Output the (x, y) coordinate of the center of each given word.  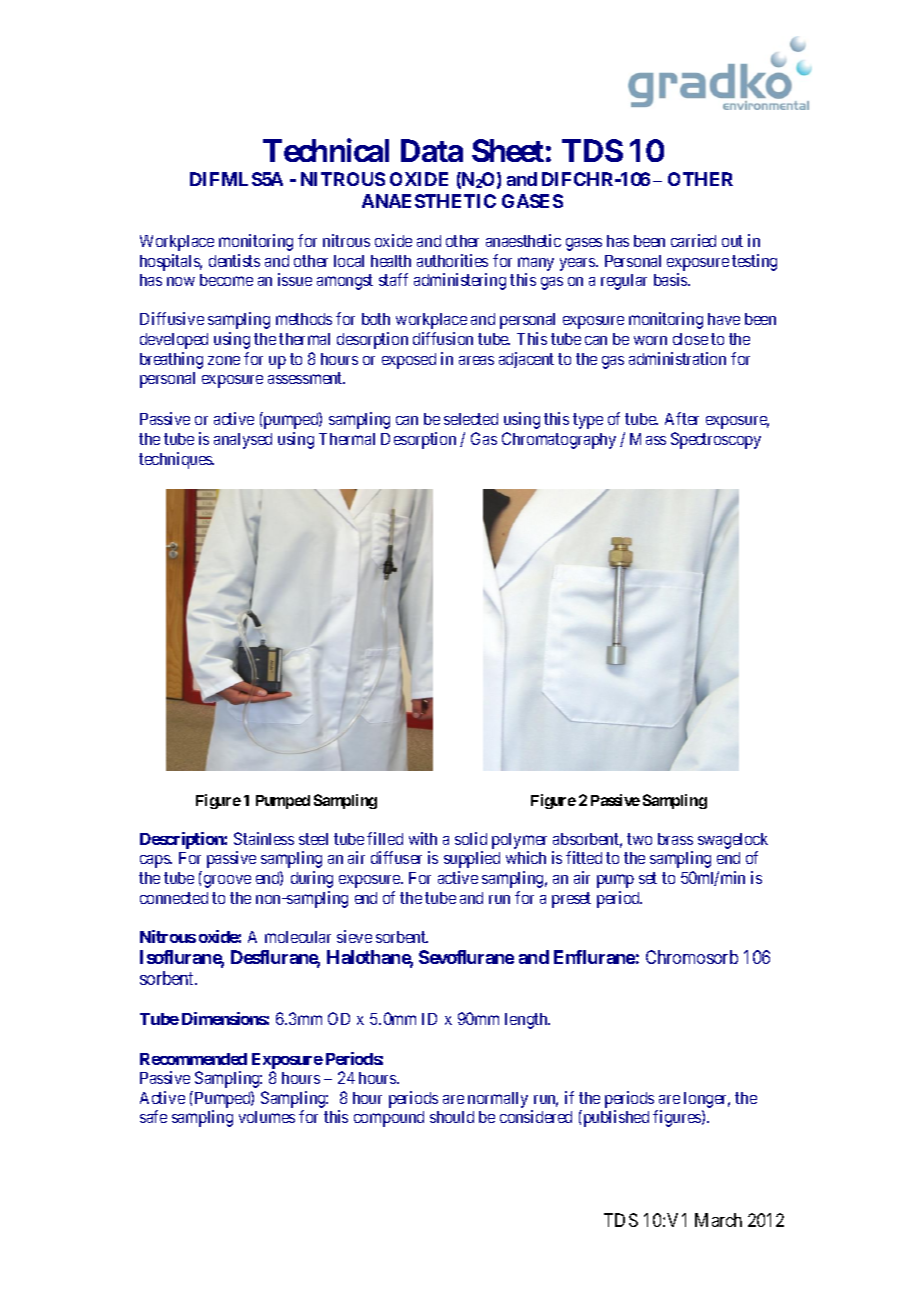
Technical (326, 150)
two (639, 839)
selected (471, 419)
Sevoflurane (466, 957)
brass (675, 839)
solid (471, 838)
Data (432, 150)
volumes (267, 1117)
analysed (243, 441)
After (682, 418)
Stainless (264, 838)
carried (693, 240)
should (452, 1117)
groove (227, 881)
